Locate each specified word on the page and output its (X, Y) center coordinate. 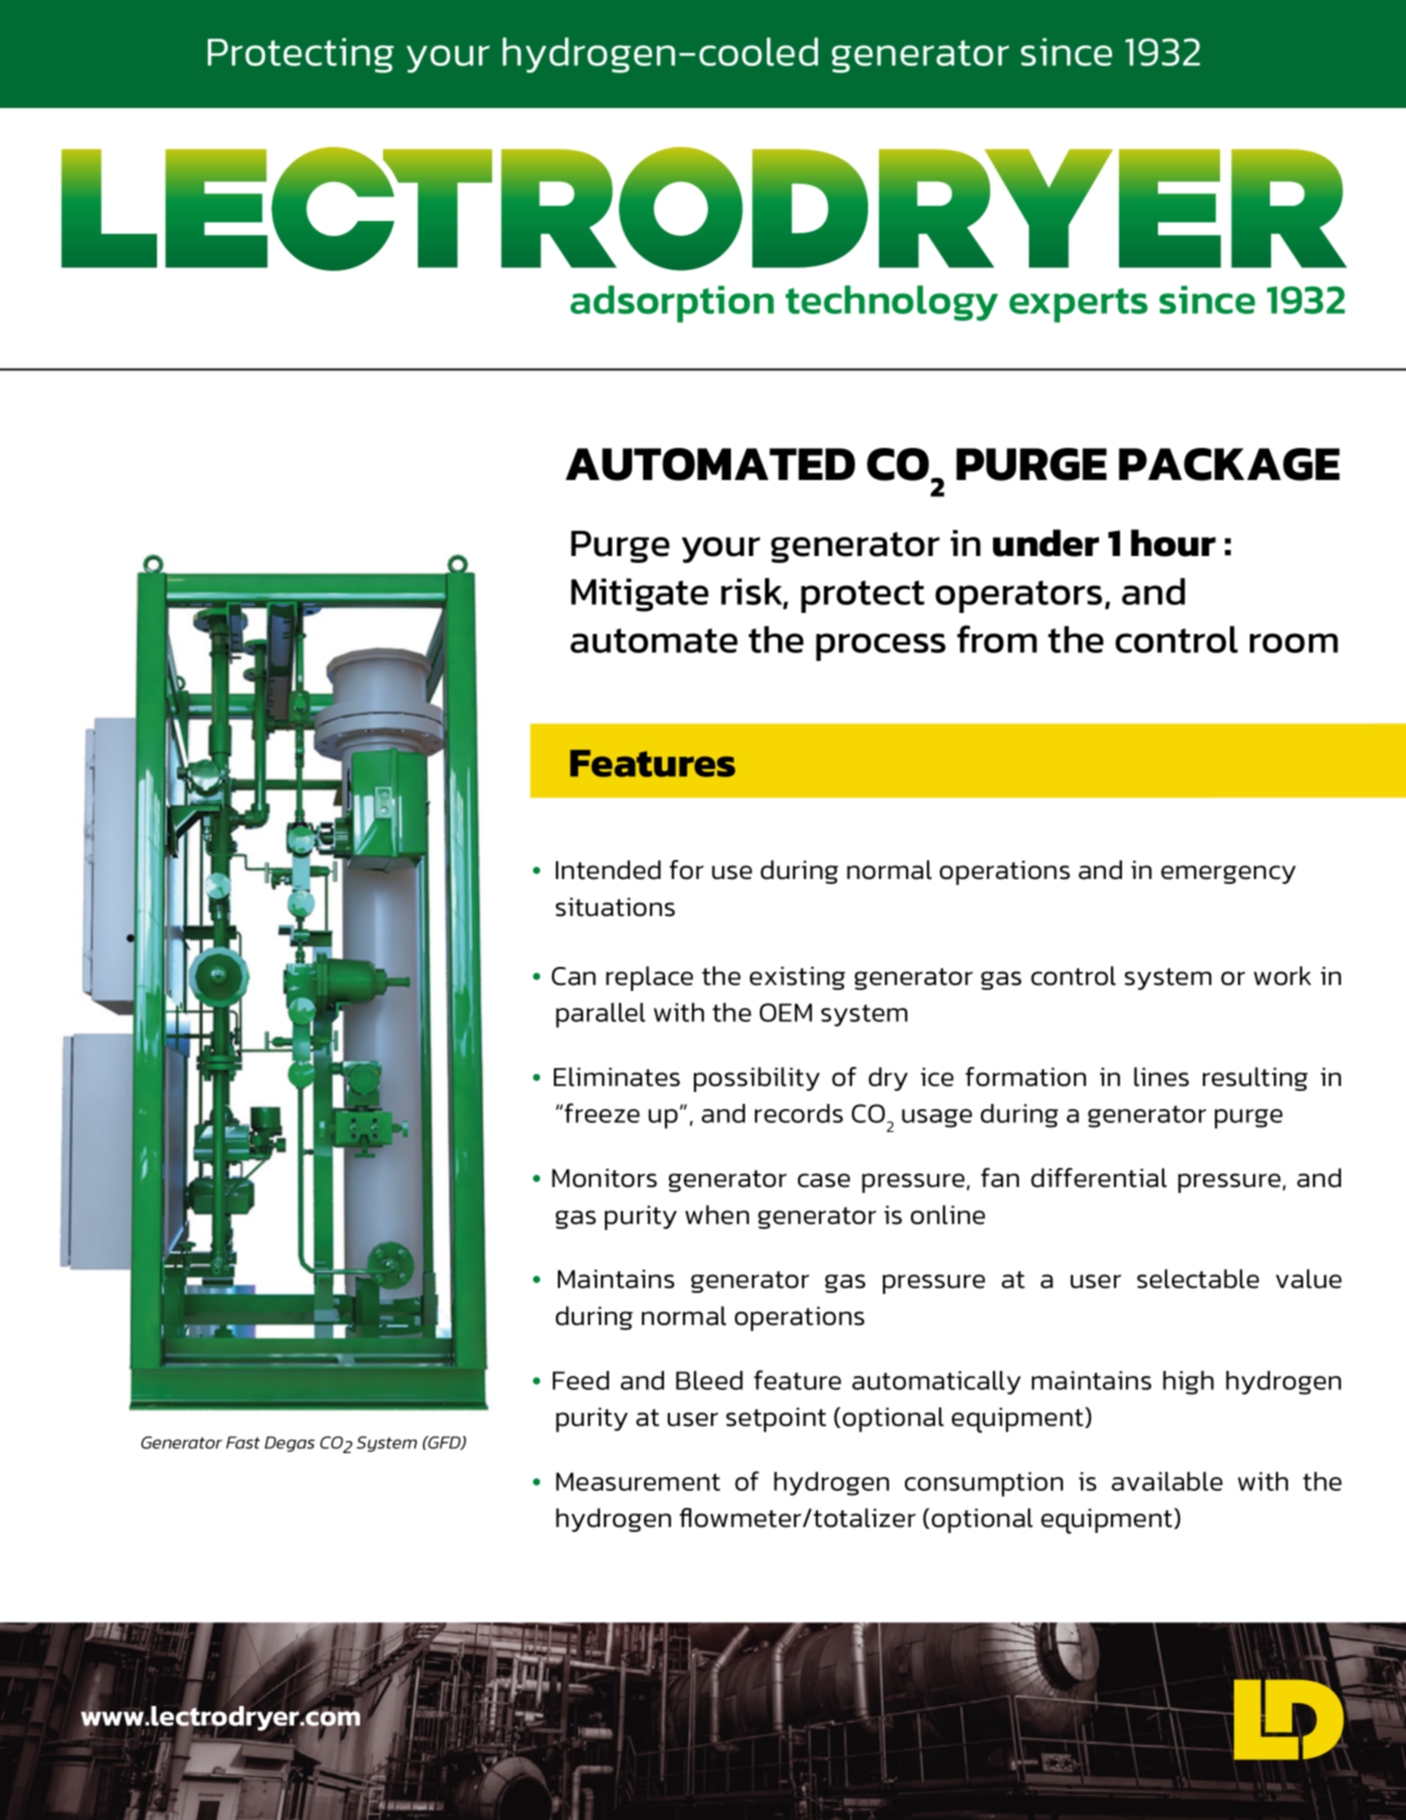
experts (1078, 305)
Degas (290, 1444)
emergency (1228, 874)
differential (1099, 1178)
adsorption (672, 304)
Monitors (604, 1178)
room (1294, 643)
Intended (608, 870)
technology (891, 303)
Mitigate (640, 595)
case (824, 1180)
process (881, 647)
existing (797, 978)
